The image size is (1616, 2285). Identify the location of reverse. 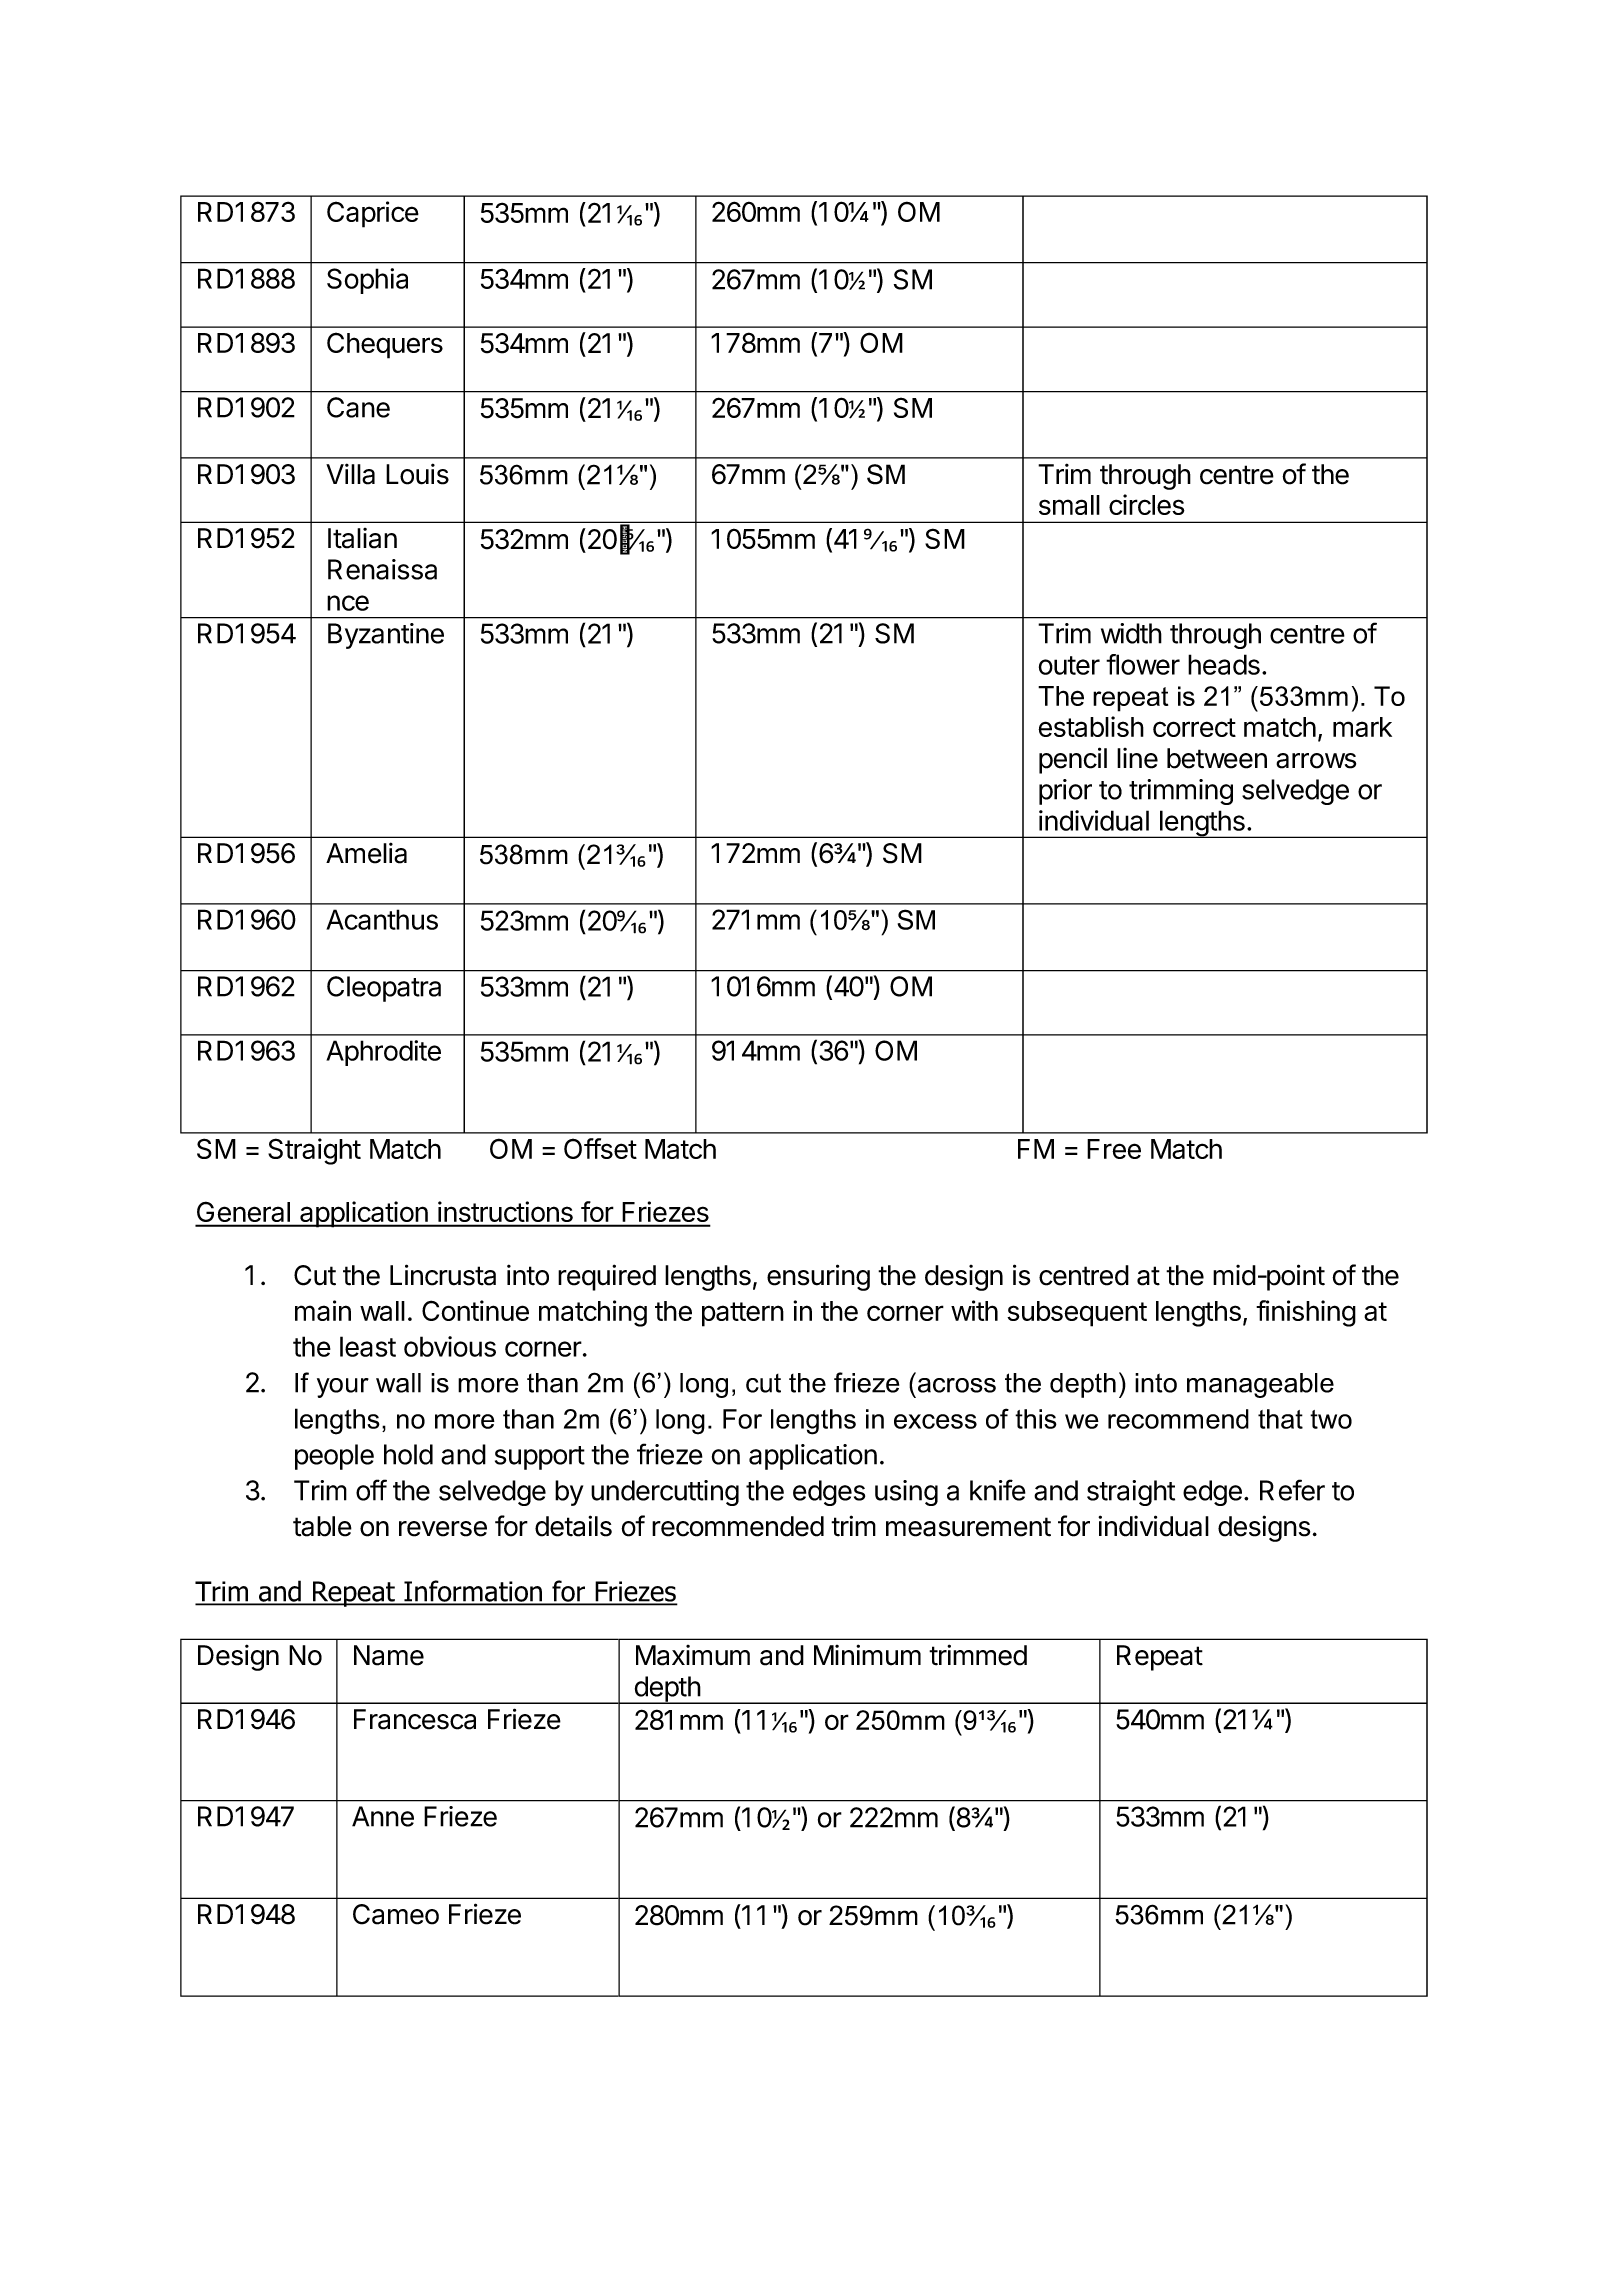
(443, 1529).
